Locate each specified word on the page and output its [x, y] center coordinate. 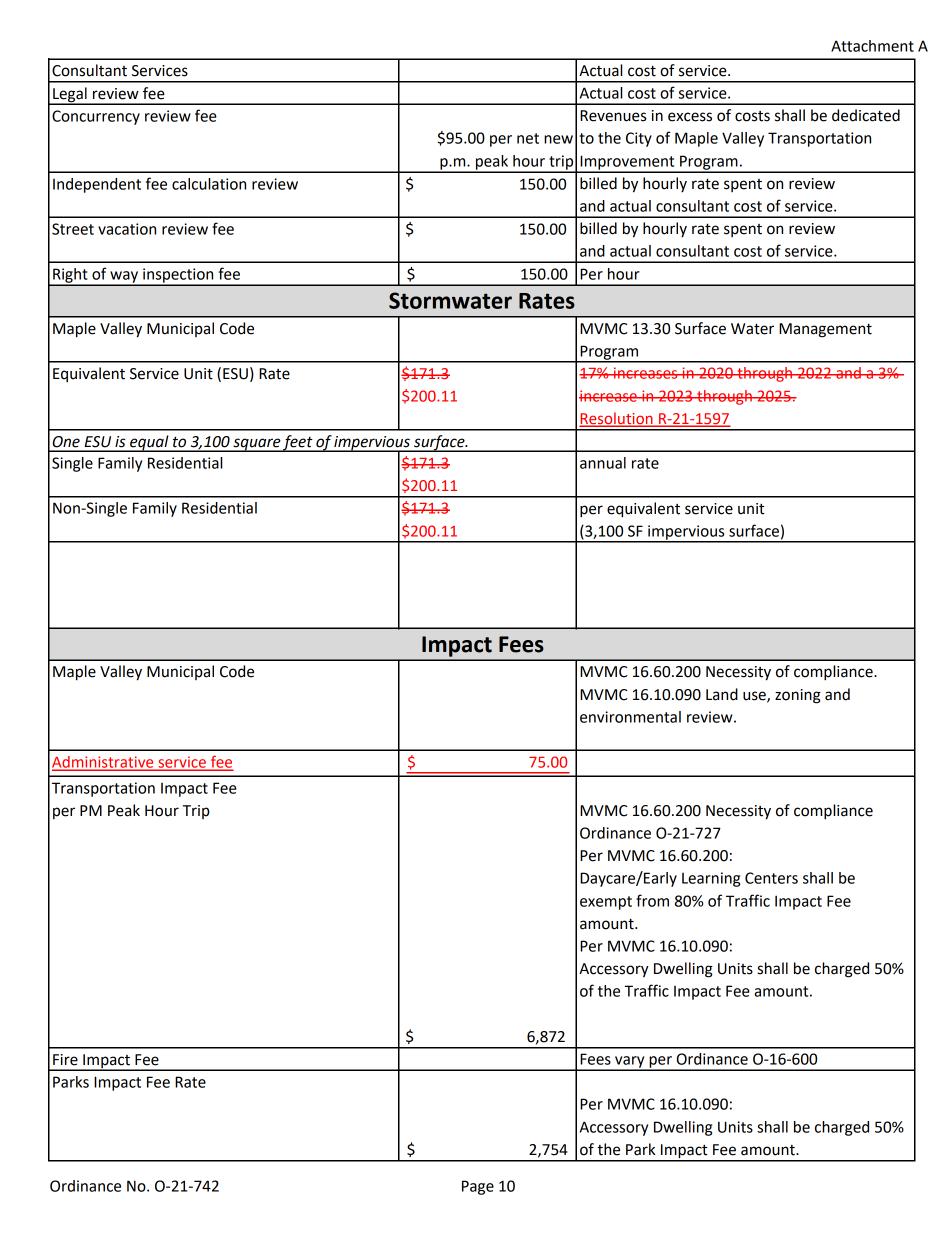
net [528, 138]
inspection [178, 276]
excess [690, 117]
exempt [606, 903]
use [755, 696]
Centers [771, 878]
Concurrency [96, 117]
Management [825, 330]
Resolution [617, 419]
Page [478, 1187]
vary [630, 1063]
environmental [630, 717]
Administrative [104, 763]
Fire [65, 1060]
